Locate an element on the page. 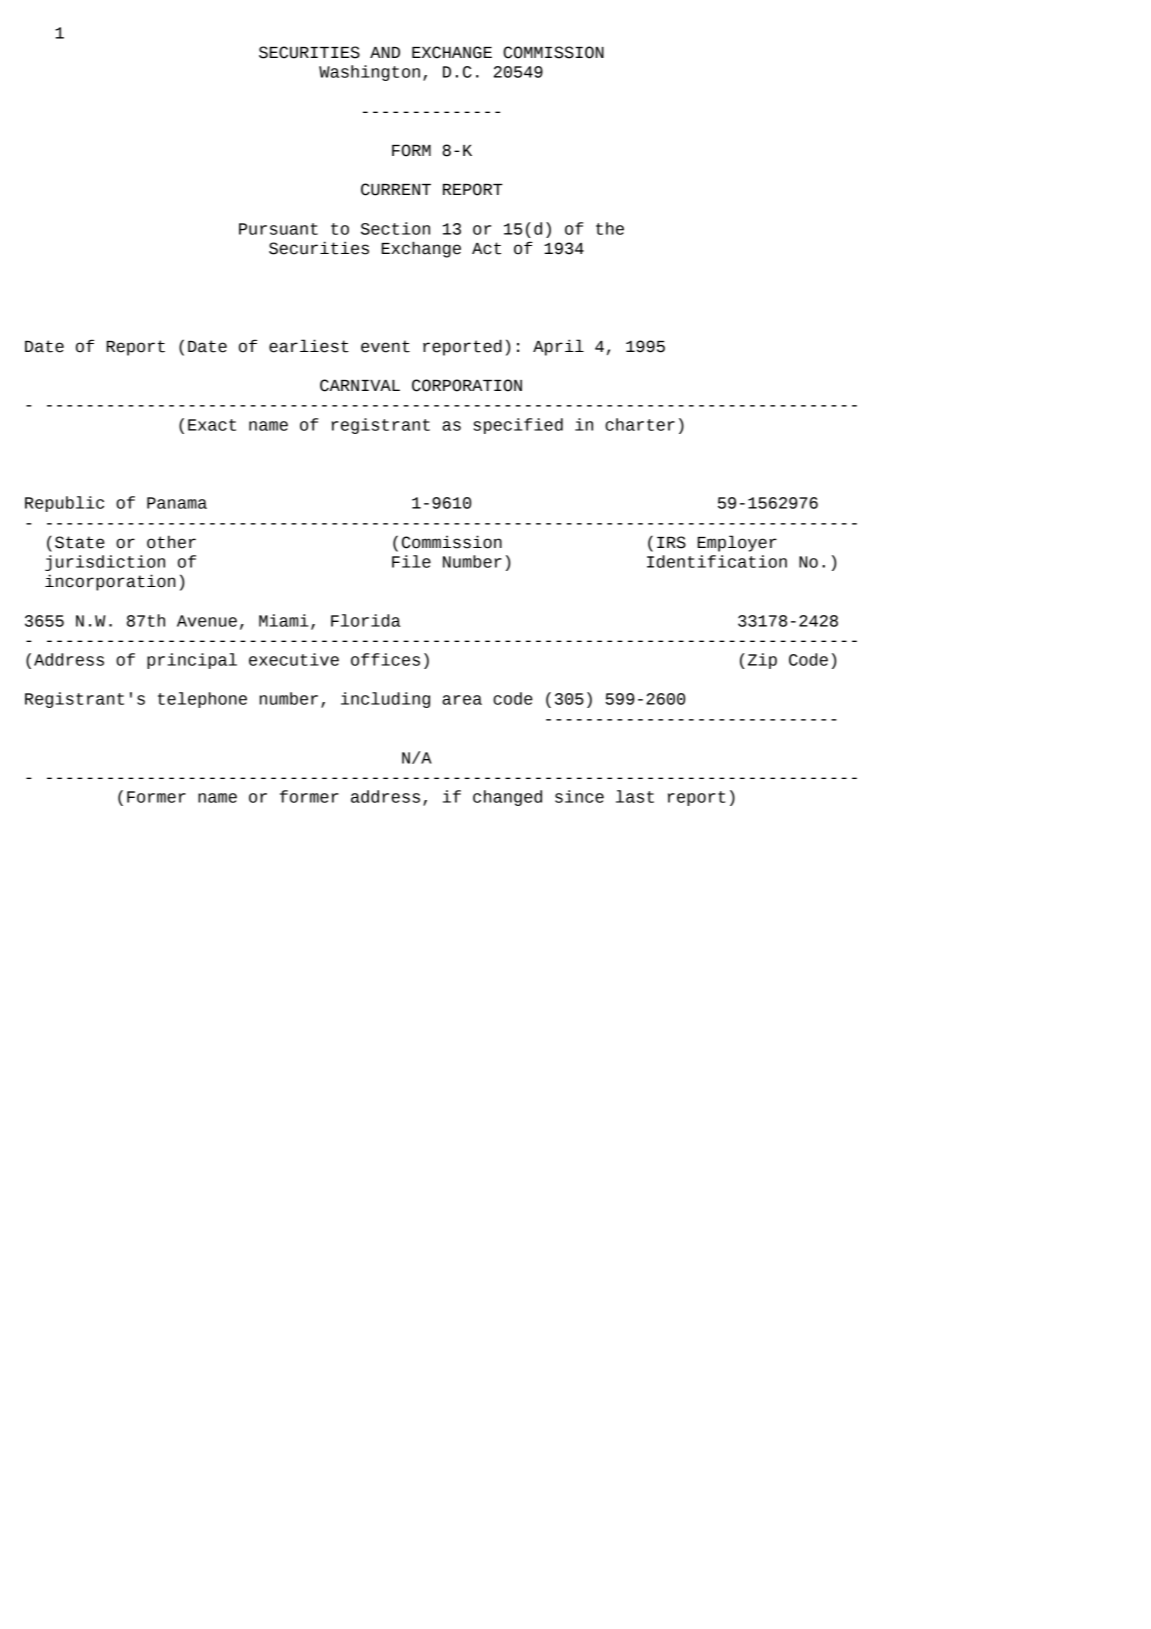 Image resolution: width=1151 pixels, height=1629 pixels. Washington is located at coordinates (369, 73).
